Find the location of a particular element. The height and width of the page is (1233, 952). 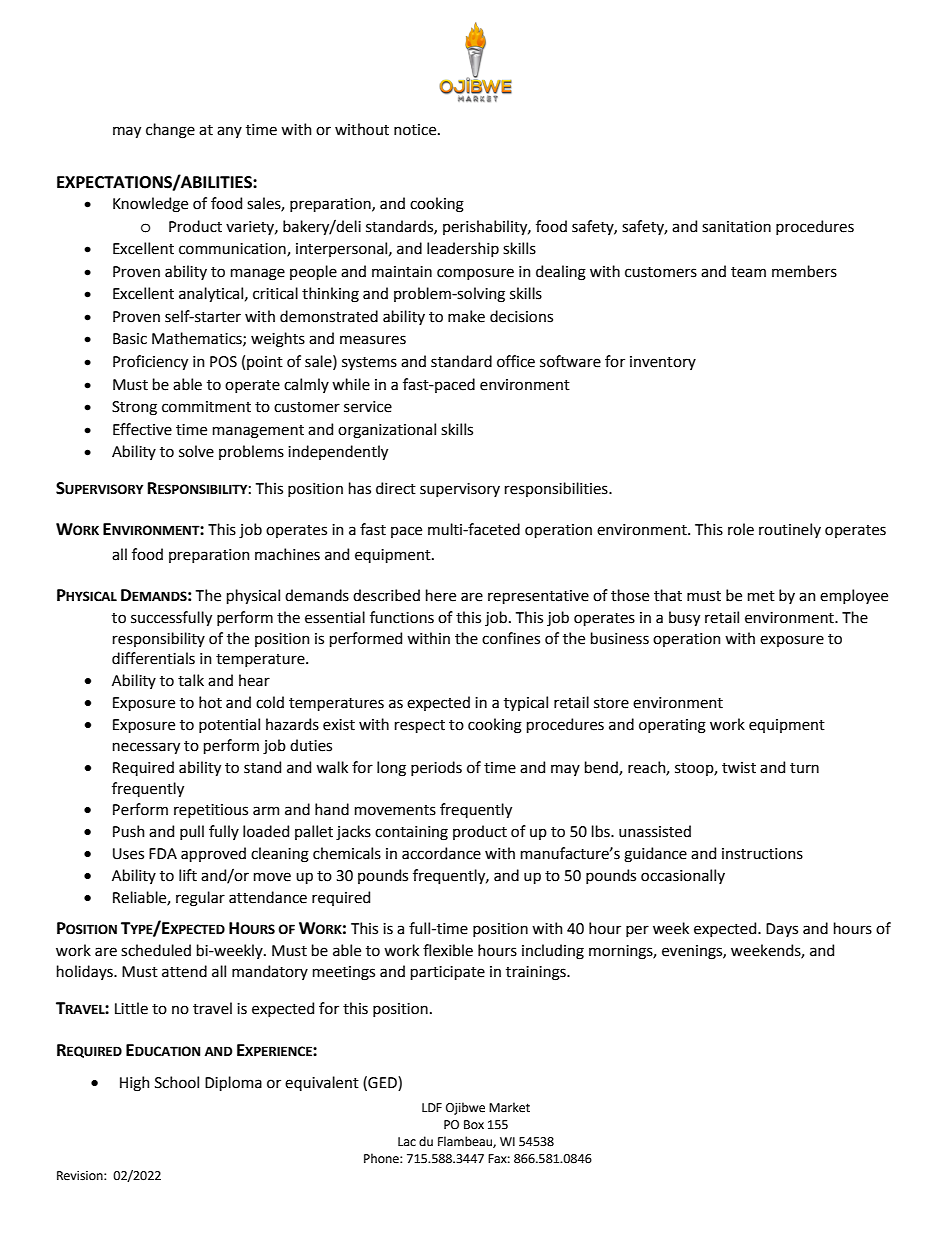

any is located at coordinates (229, 132).
